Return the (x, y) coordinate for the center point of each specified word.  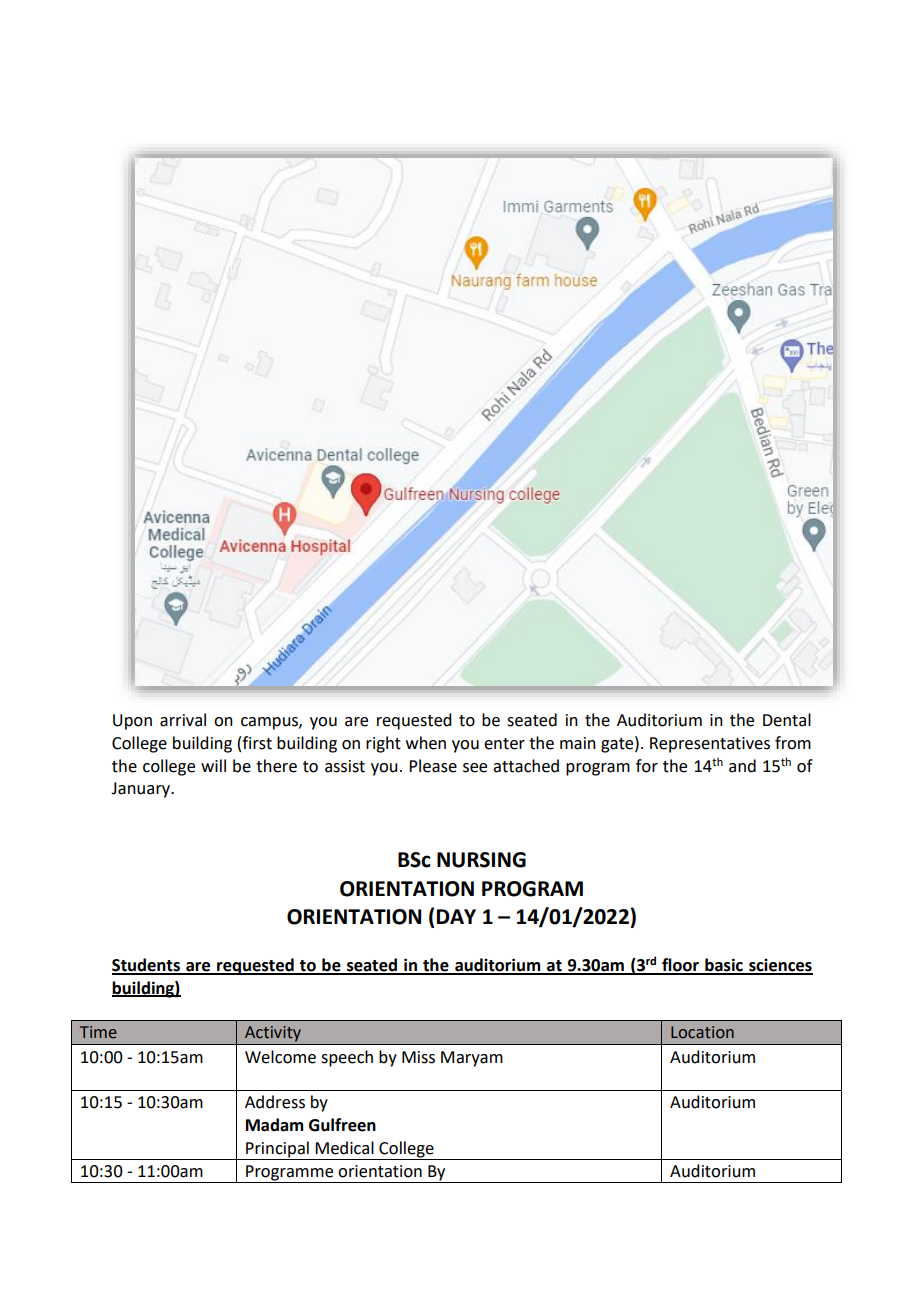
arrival (183, 720)
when (426, 743)
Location (702, 1032)
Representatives (710, 745)
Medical (344, 1148)
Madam (274, 1125)
